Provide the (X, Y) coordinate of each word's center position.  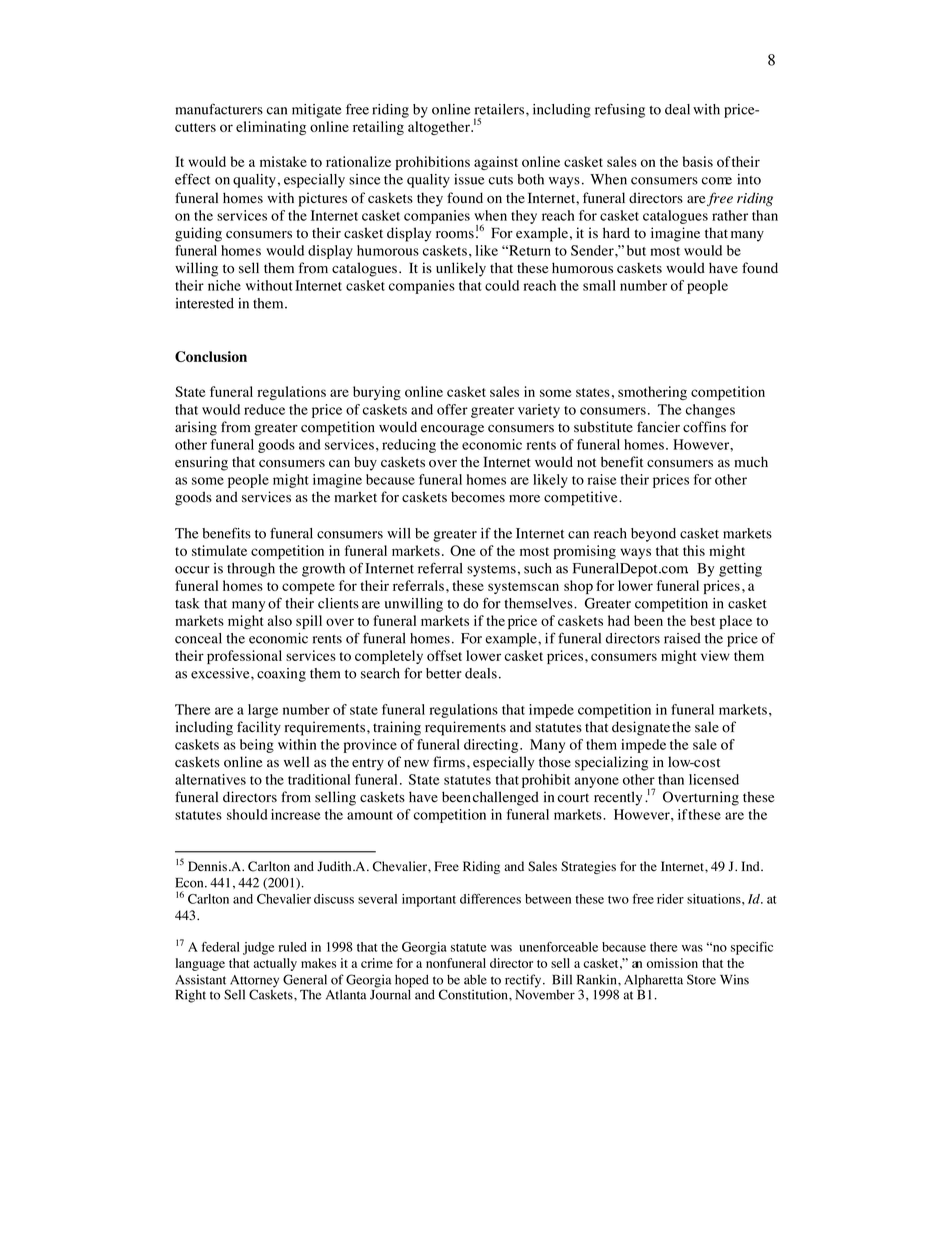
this (694, 550)
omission (672, 963)
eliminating (271, 128)
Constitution (474, 994)
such (538, 568)
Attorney (254, 982)
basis (698, 161)
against (496, 163)
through (251, 570)
